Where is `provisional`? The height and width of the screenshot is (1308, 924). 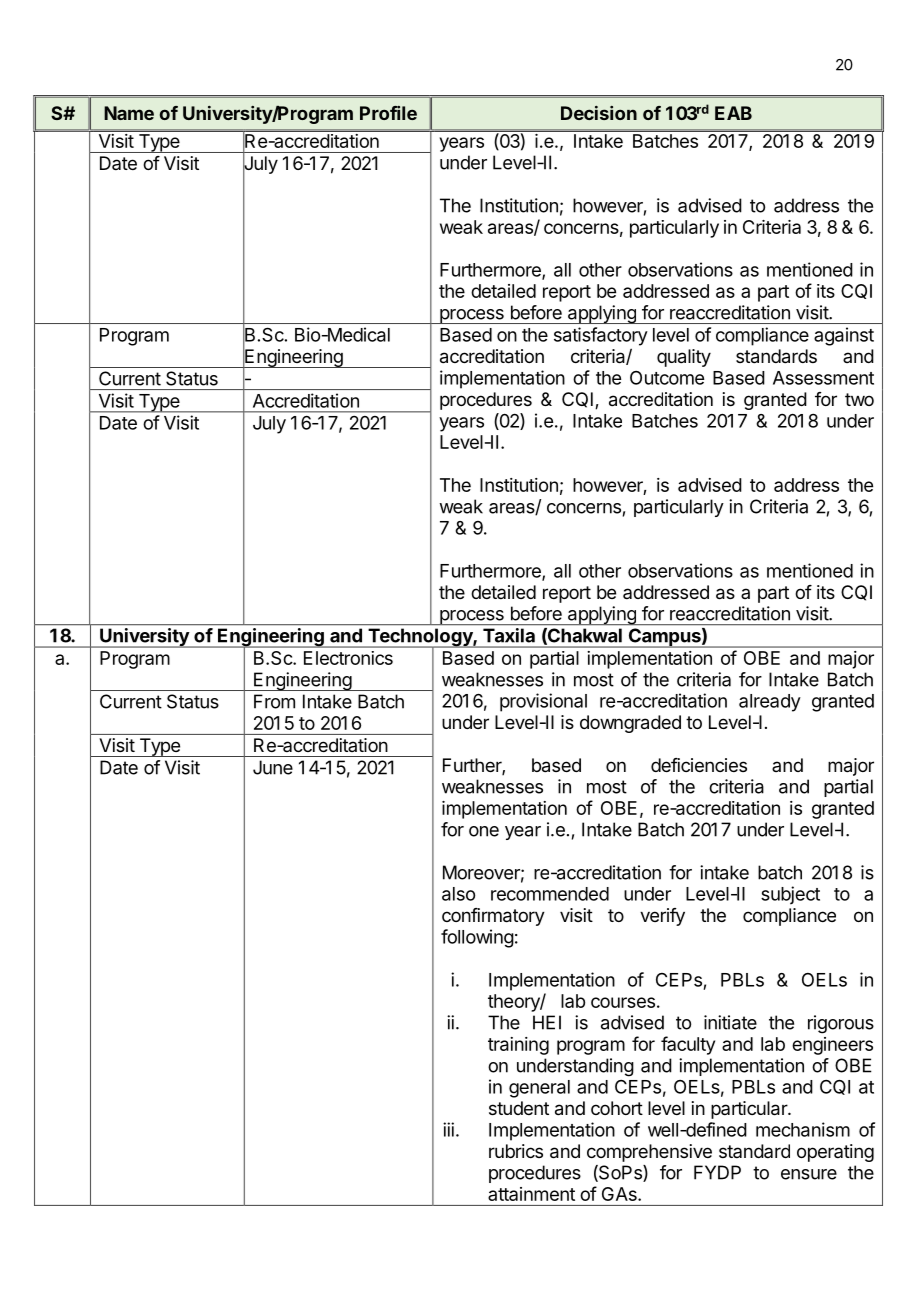
provisional is located at coordinates (543, 702).
